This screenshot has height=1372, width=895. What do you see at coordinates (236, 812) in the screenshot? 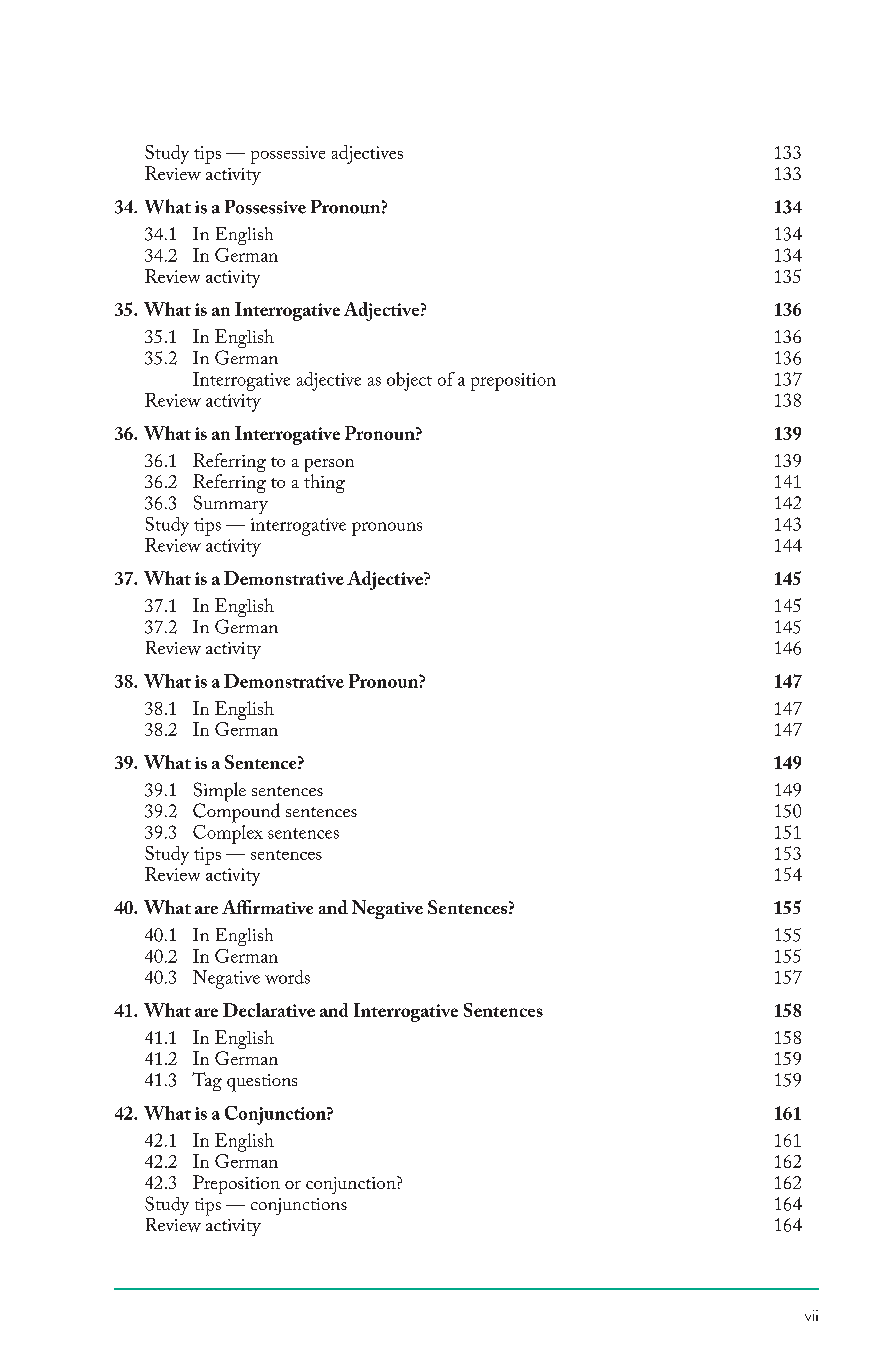
I see `Compound` at bounding box center [236, 812].
